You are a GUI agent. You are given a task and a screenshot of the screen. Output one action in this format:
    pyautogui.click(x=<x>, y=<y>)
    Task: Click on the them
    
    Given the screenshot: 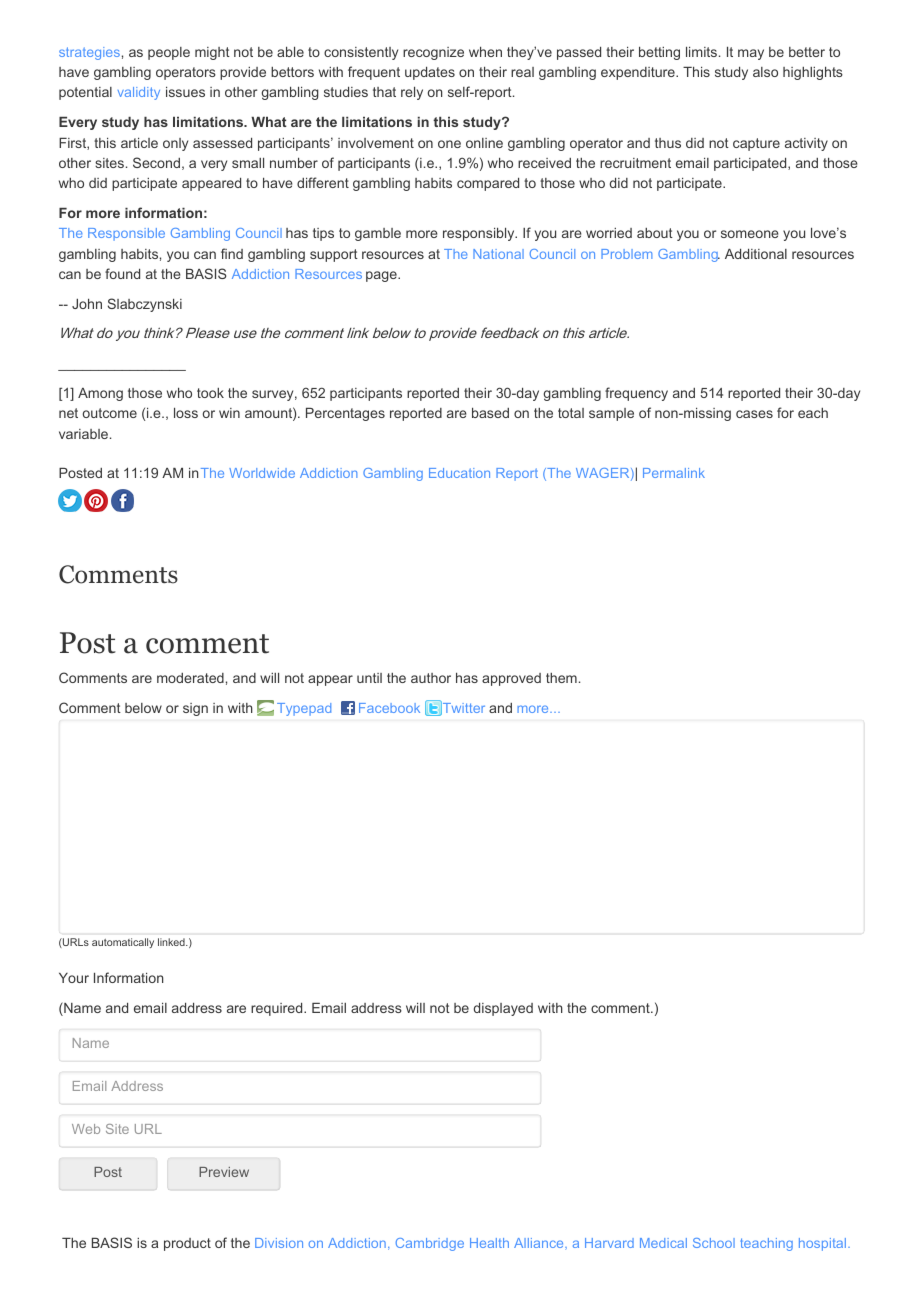 What is the action you would take?
    pyautogui.click(x=561, y=678)
